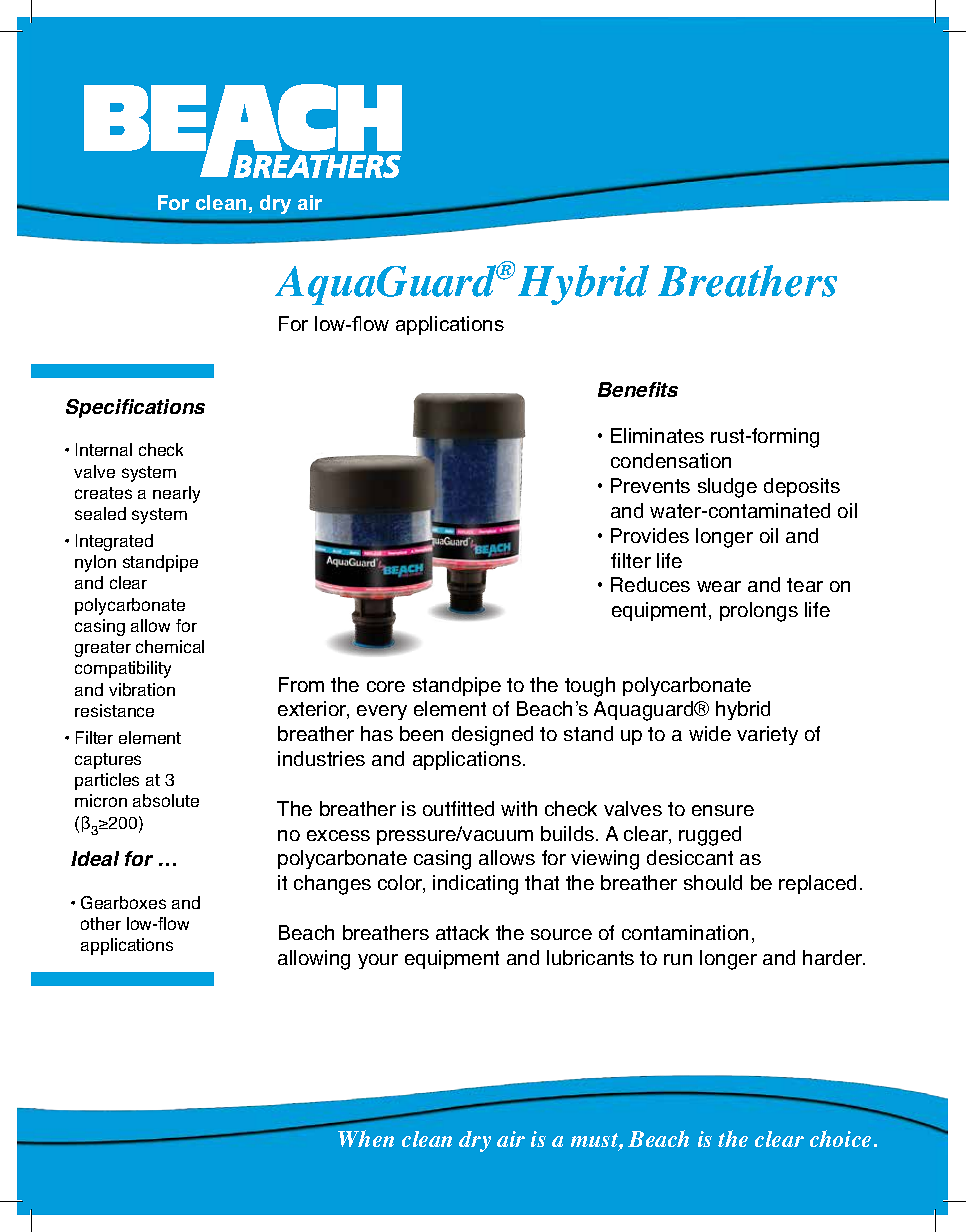 The image size is (966, 1232). What do you see at coordinates (840, 1138) in the screenshot?
I see `choice` at bounding box center [840, 1138].
